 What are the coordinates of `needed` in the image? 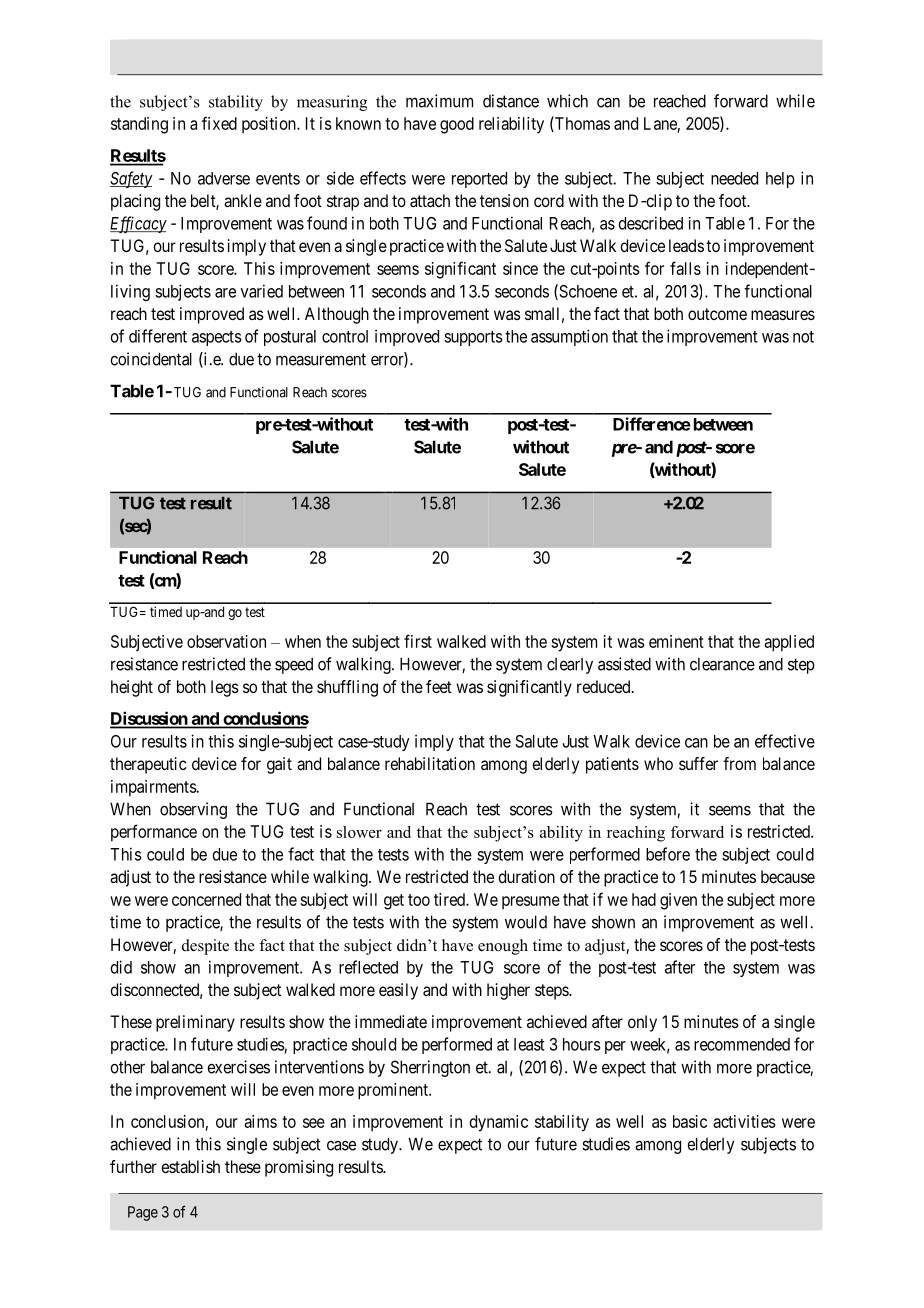 It's located at (734, 178).
